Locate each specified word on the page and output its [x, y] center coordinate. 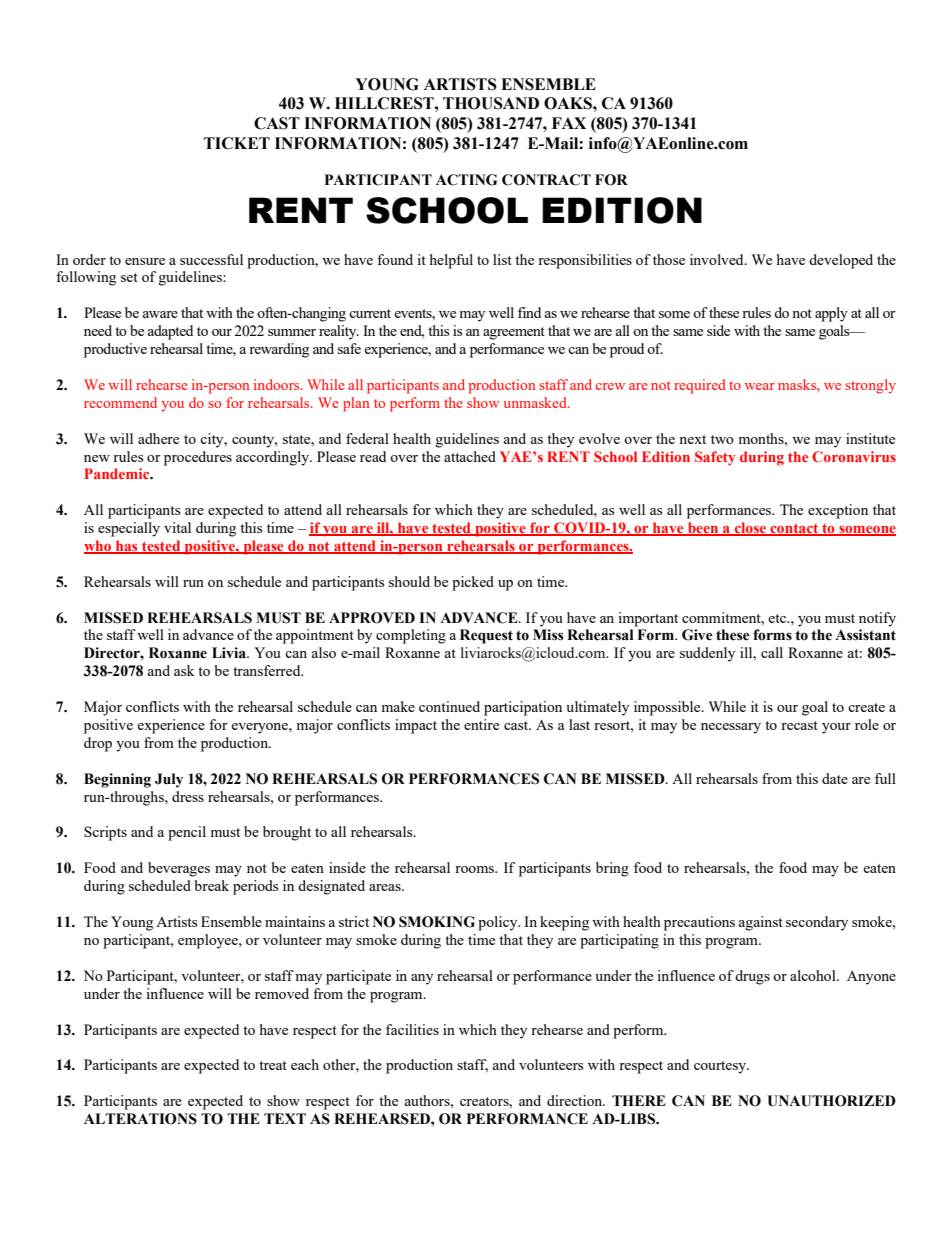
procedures [198, 458]
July [169, 780]
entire [481, 724]
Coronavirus [854, 456]
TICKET [237, 143]
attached [470, 456]
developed [841, 261]
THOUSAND [491, 103]
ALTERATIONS [140, 1119]
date [835, 778]
